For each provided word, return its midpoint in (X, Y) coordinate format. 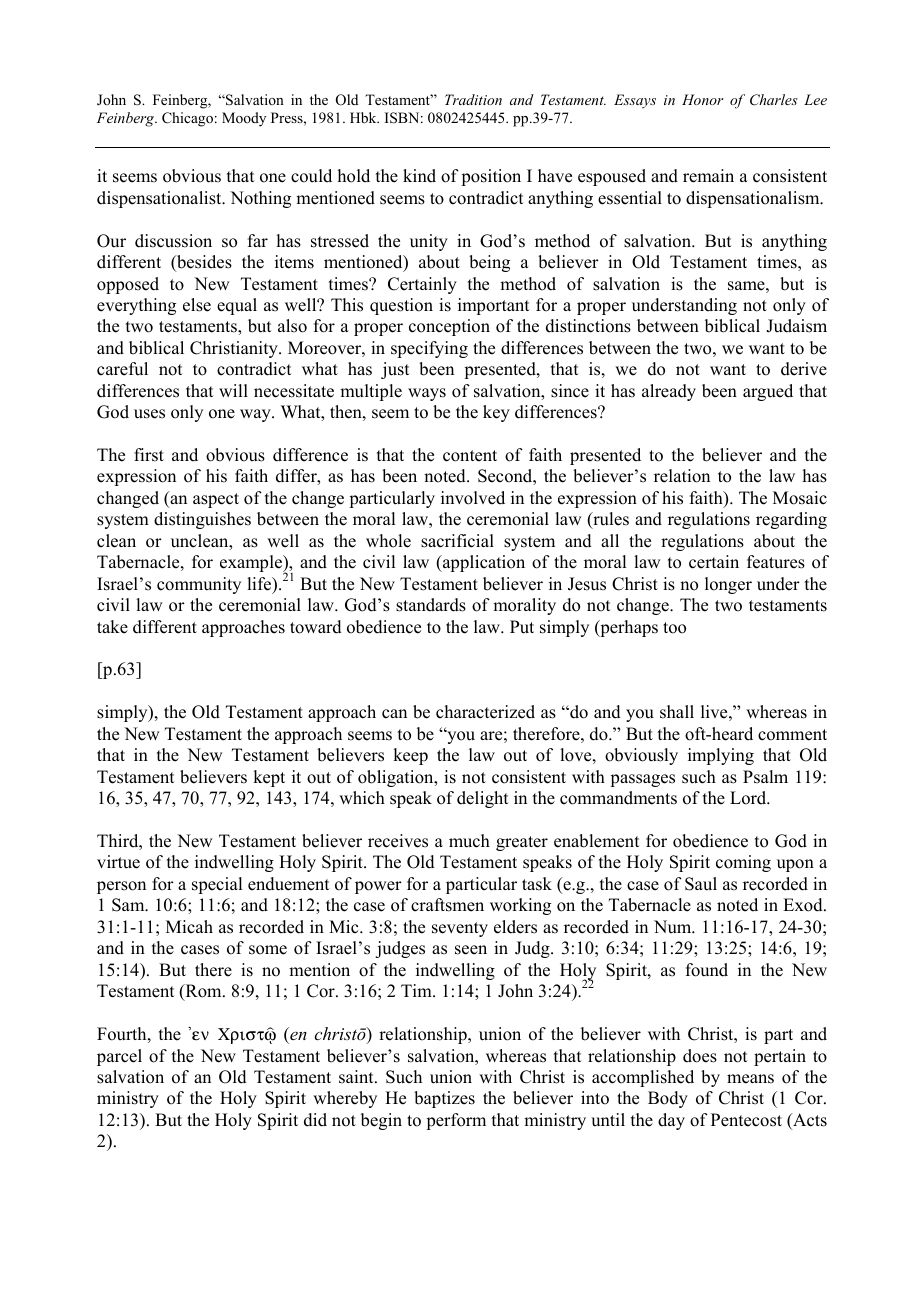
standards (431, 605)
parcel (119, 1057)
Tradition (473, 99)
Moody (244, 119)
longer (728, 585)
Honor (703, 99)
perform (456, 1121)
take (112, 627)
